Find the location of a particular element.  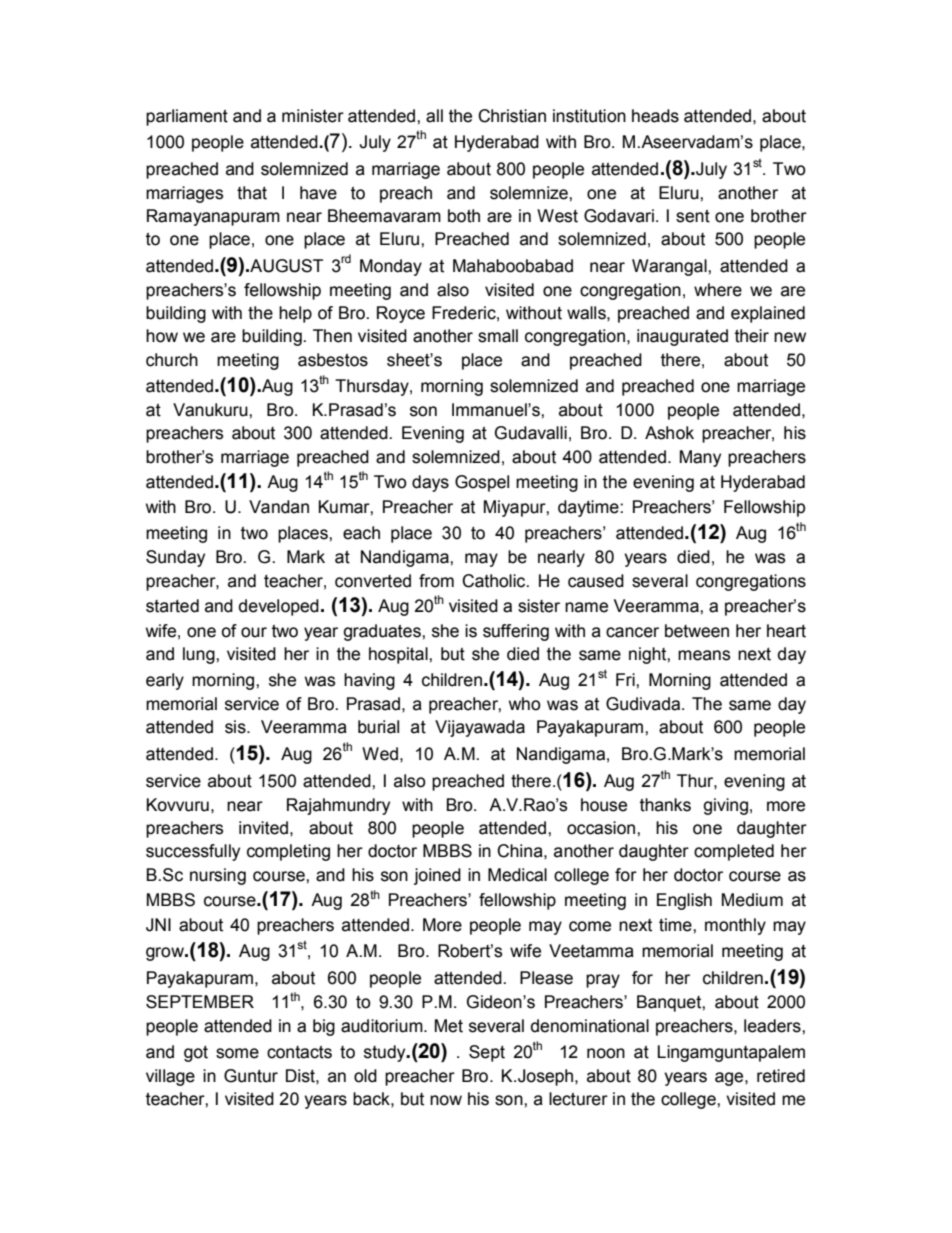

small is located at coordinates (498, 336).
